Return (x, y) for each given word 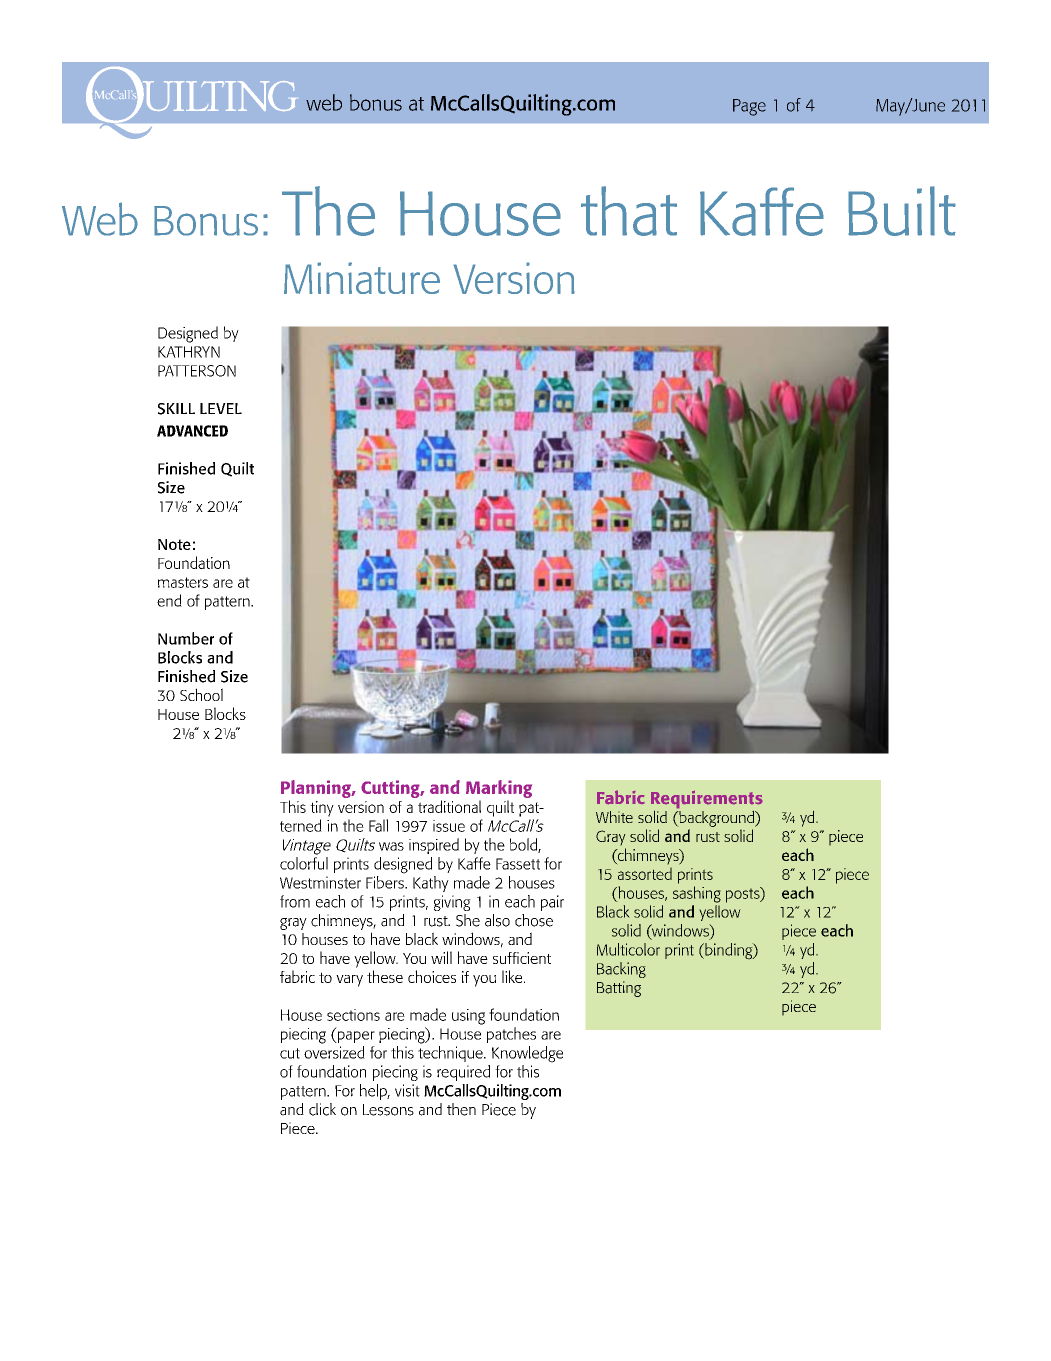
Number (186, 638)
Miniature (362, 278)
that (629, 211)
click (322, 1109)
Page (749, 107)
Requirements (706, 801)
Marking (499, 790)
